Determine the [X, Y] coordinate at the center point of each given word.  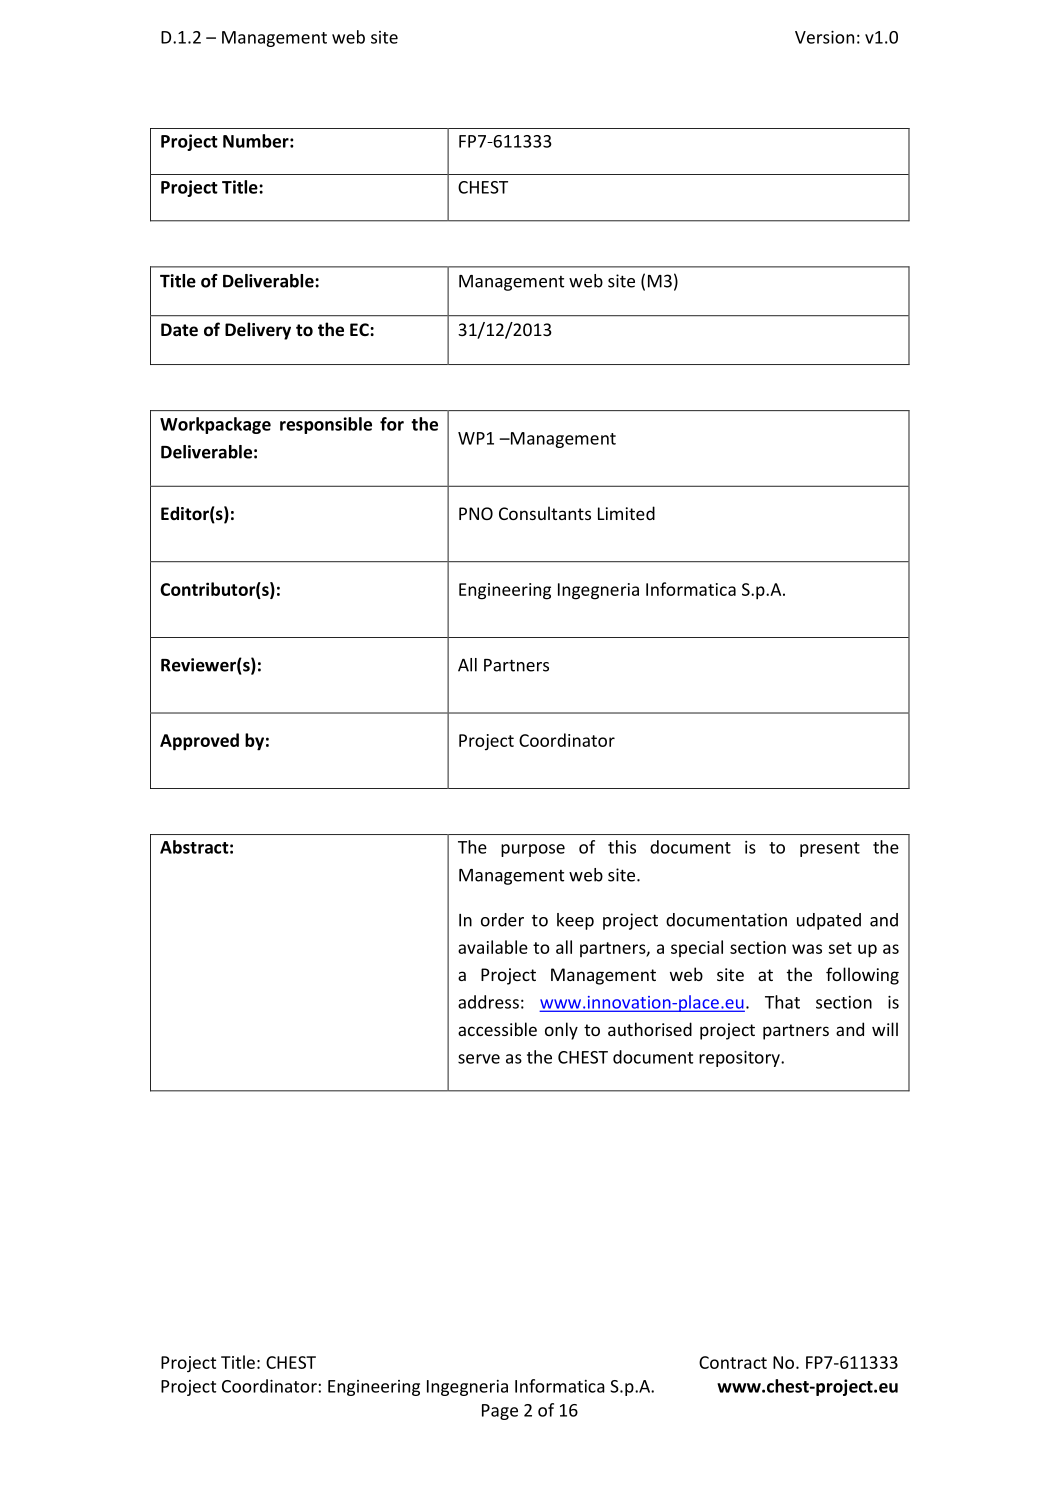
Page [500, 1412]
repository [740, 1059]
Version [824, 37]
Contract [733, 1362]
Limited [626, 513]
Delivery [258, 331]
